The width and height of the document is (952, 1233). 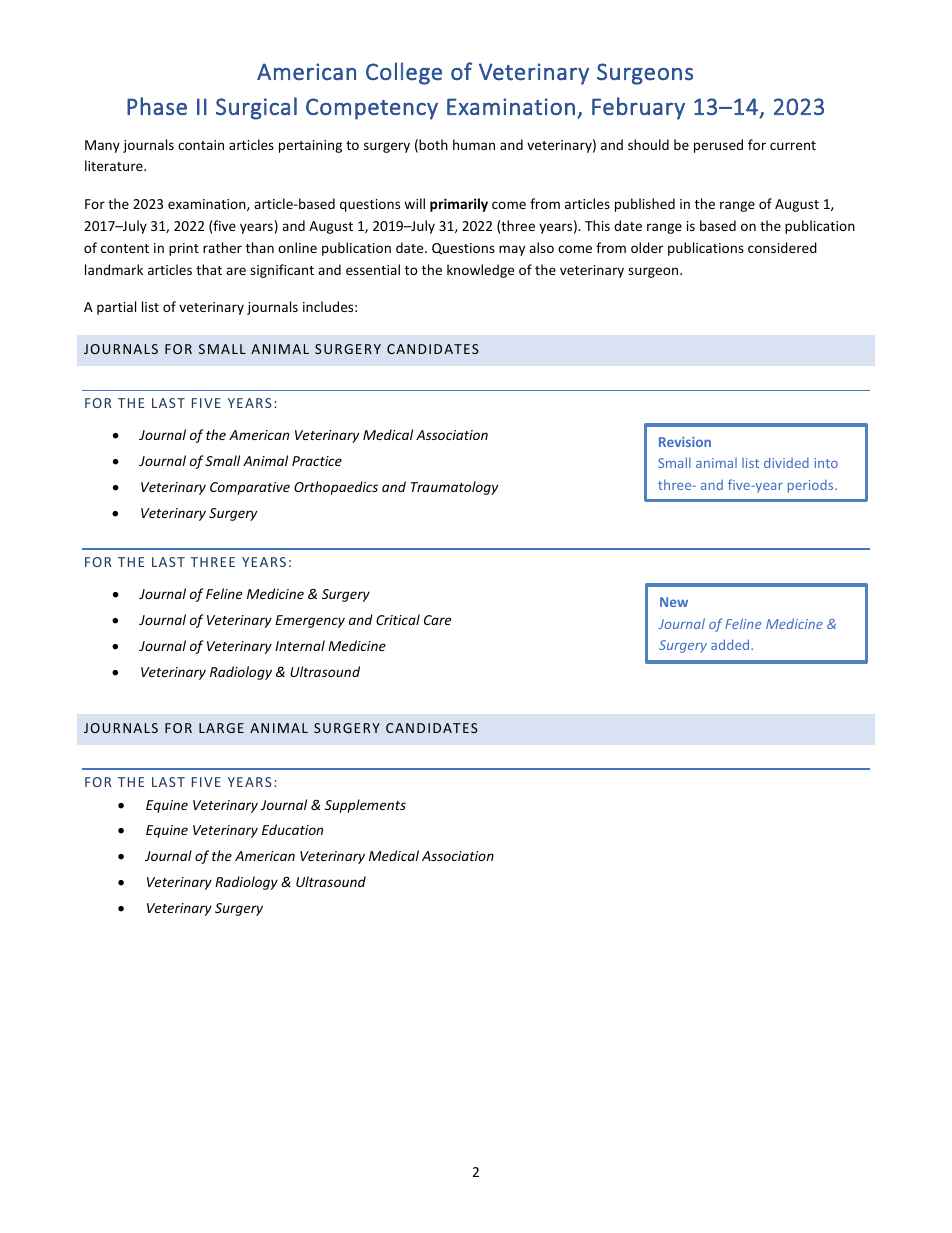 I want to click on College, so click(x=404, y=73).
